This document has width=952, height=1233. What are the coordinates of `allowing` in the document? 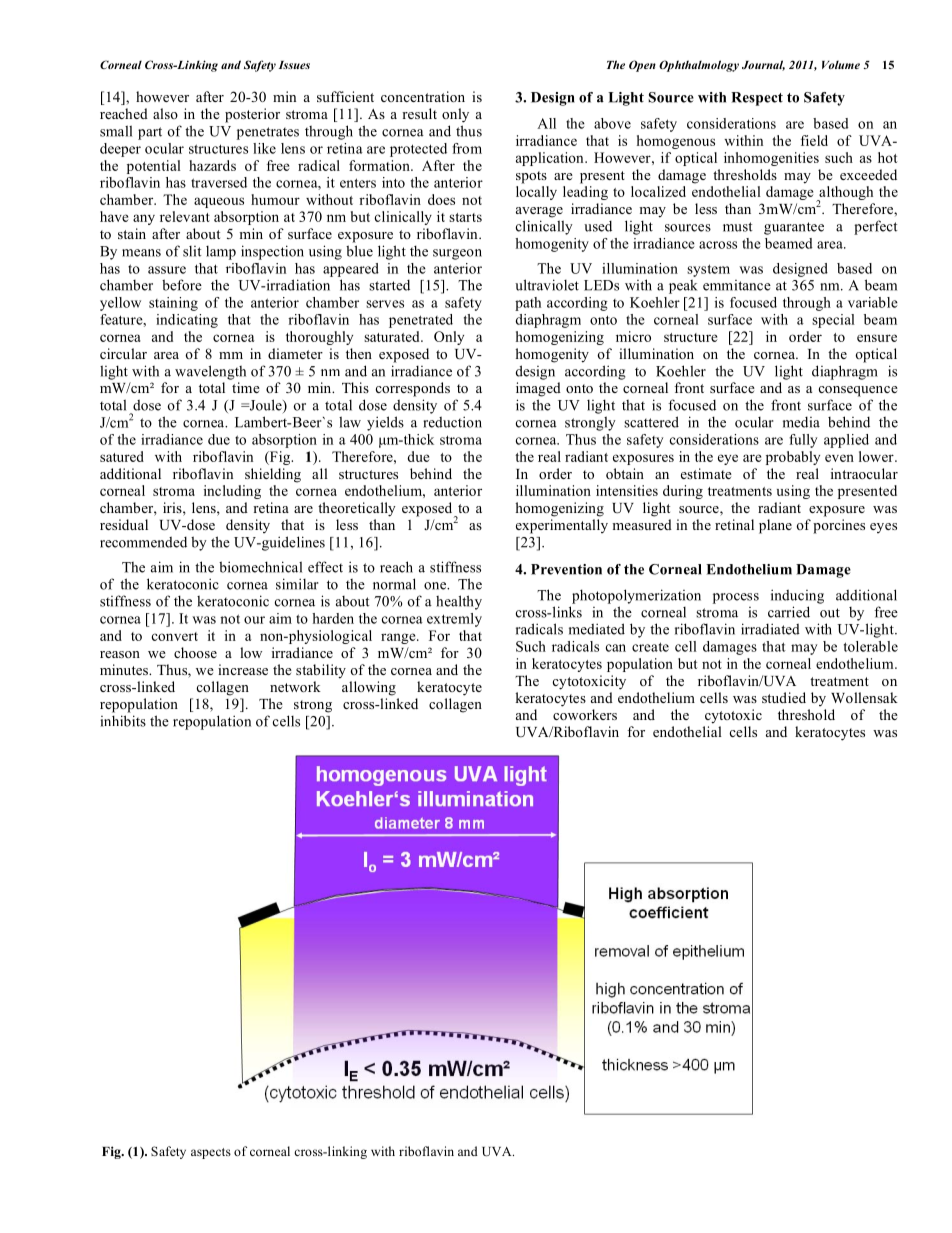 It's located at (369, 688).
